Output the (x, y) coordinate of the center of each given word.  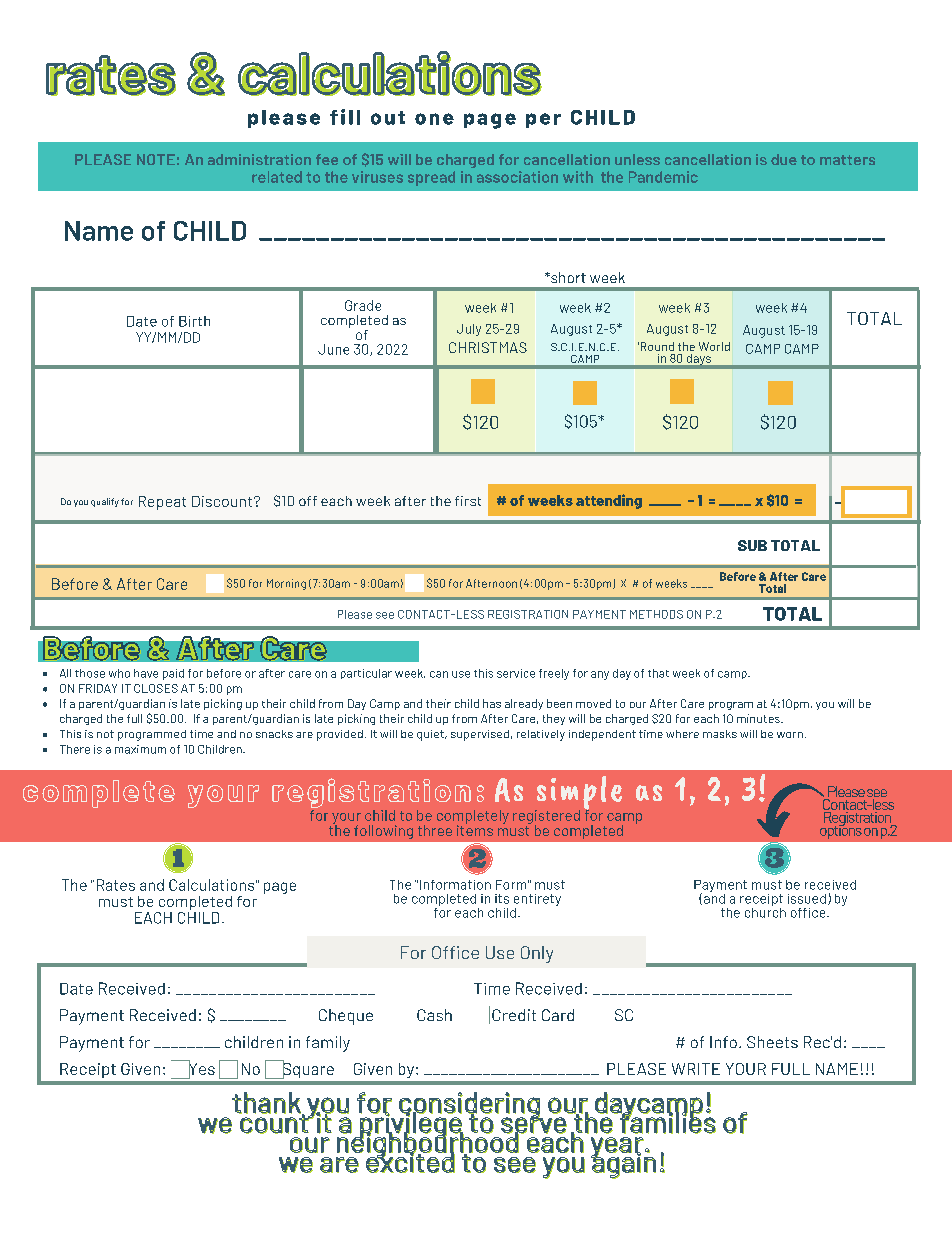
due (784, 159)
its (502, 899)
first (468, 501)
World (714, 346)
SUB (752, 545)
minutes (759, 718)
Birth (194, 321)
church (765, 911)
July (469, 330)
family (328, 1044)
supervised (480, 735)
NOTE (156, 159)
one (434, 119)
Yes (201, 1069)
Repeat (162, 503)
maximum (140, 749)
